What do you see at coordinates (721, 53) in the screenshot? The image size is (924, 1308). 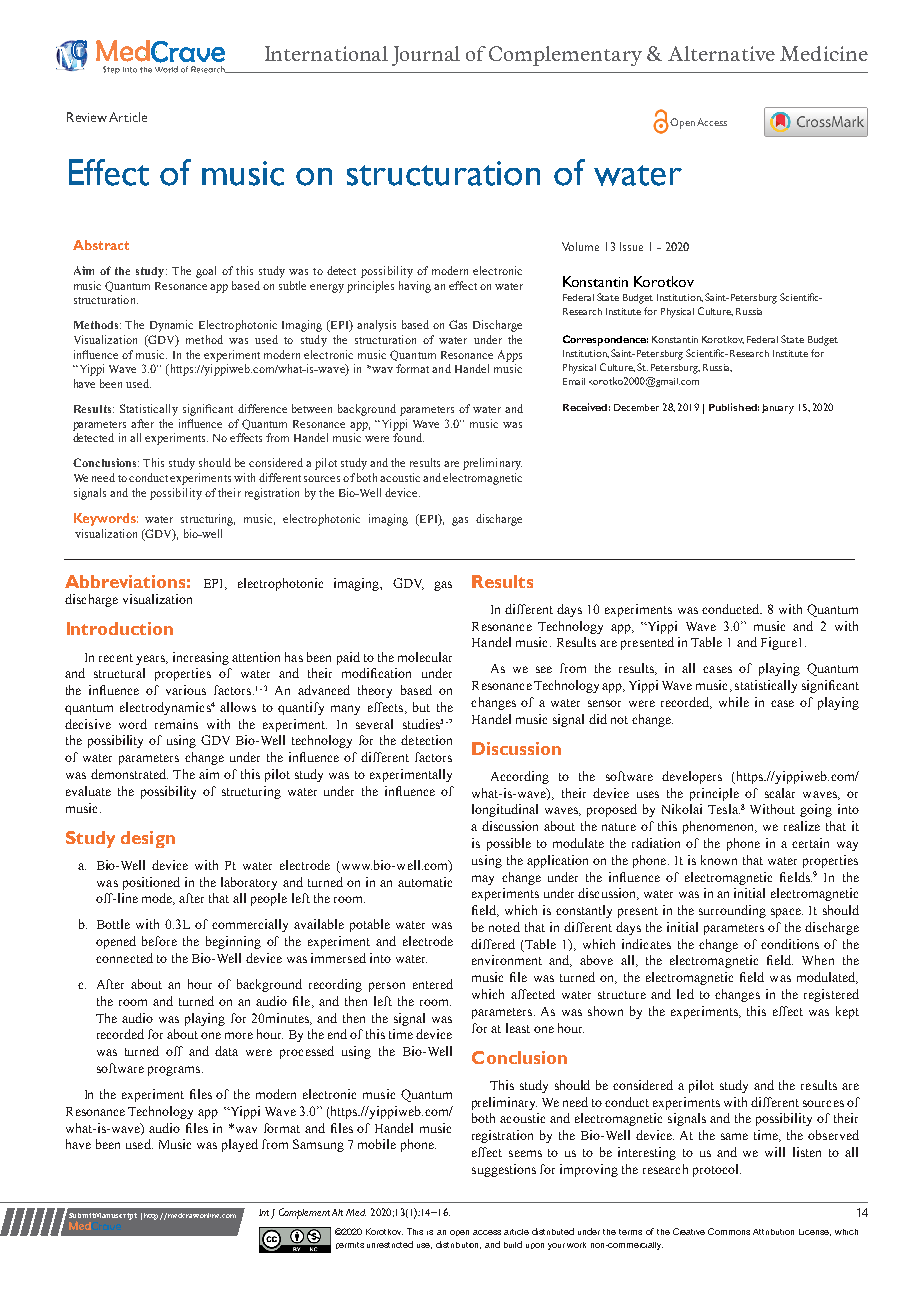 I see `Alternative` at bounding box center [721, 53].
